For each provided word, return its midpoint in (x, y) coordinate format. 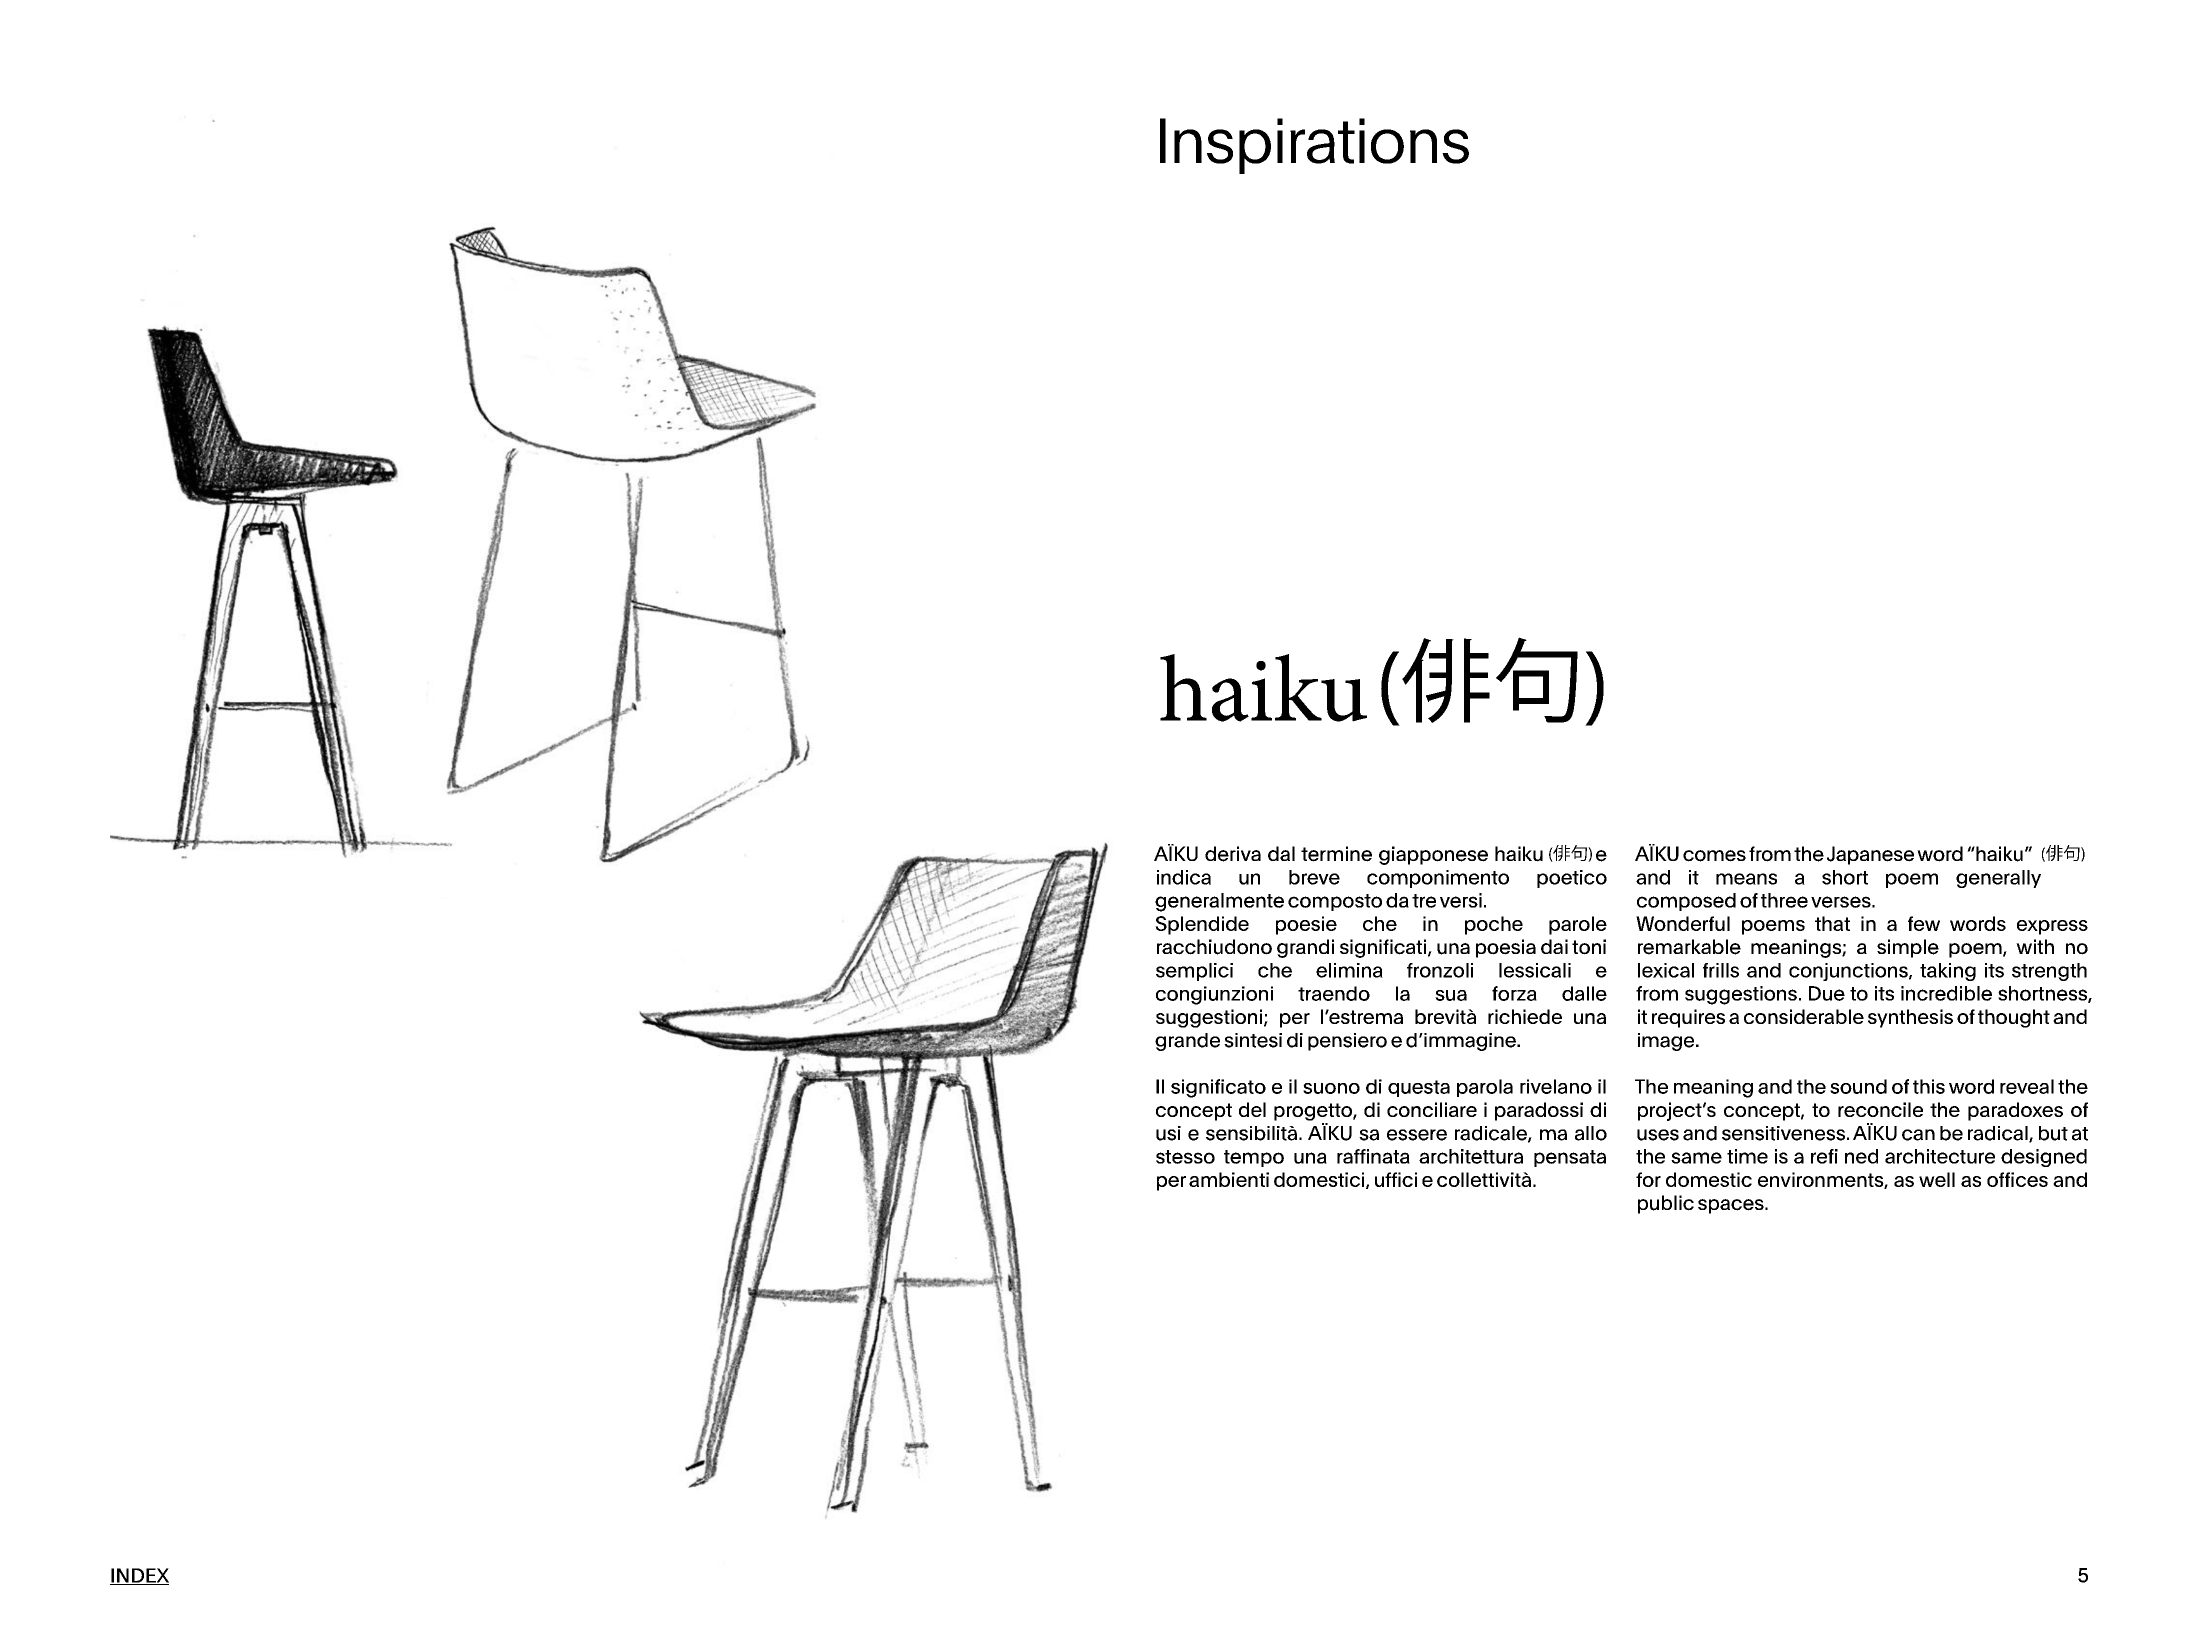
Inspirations (1314, 146)
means (1746, 879)
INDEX (139, 1576)
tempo (1254, 1158)
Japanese (1870, 855)
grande (1187, 1042)
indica (1184, 877)
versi (1461, 900)
